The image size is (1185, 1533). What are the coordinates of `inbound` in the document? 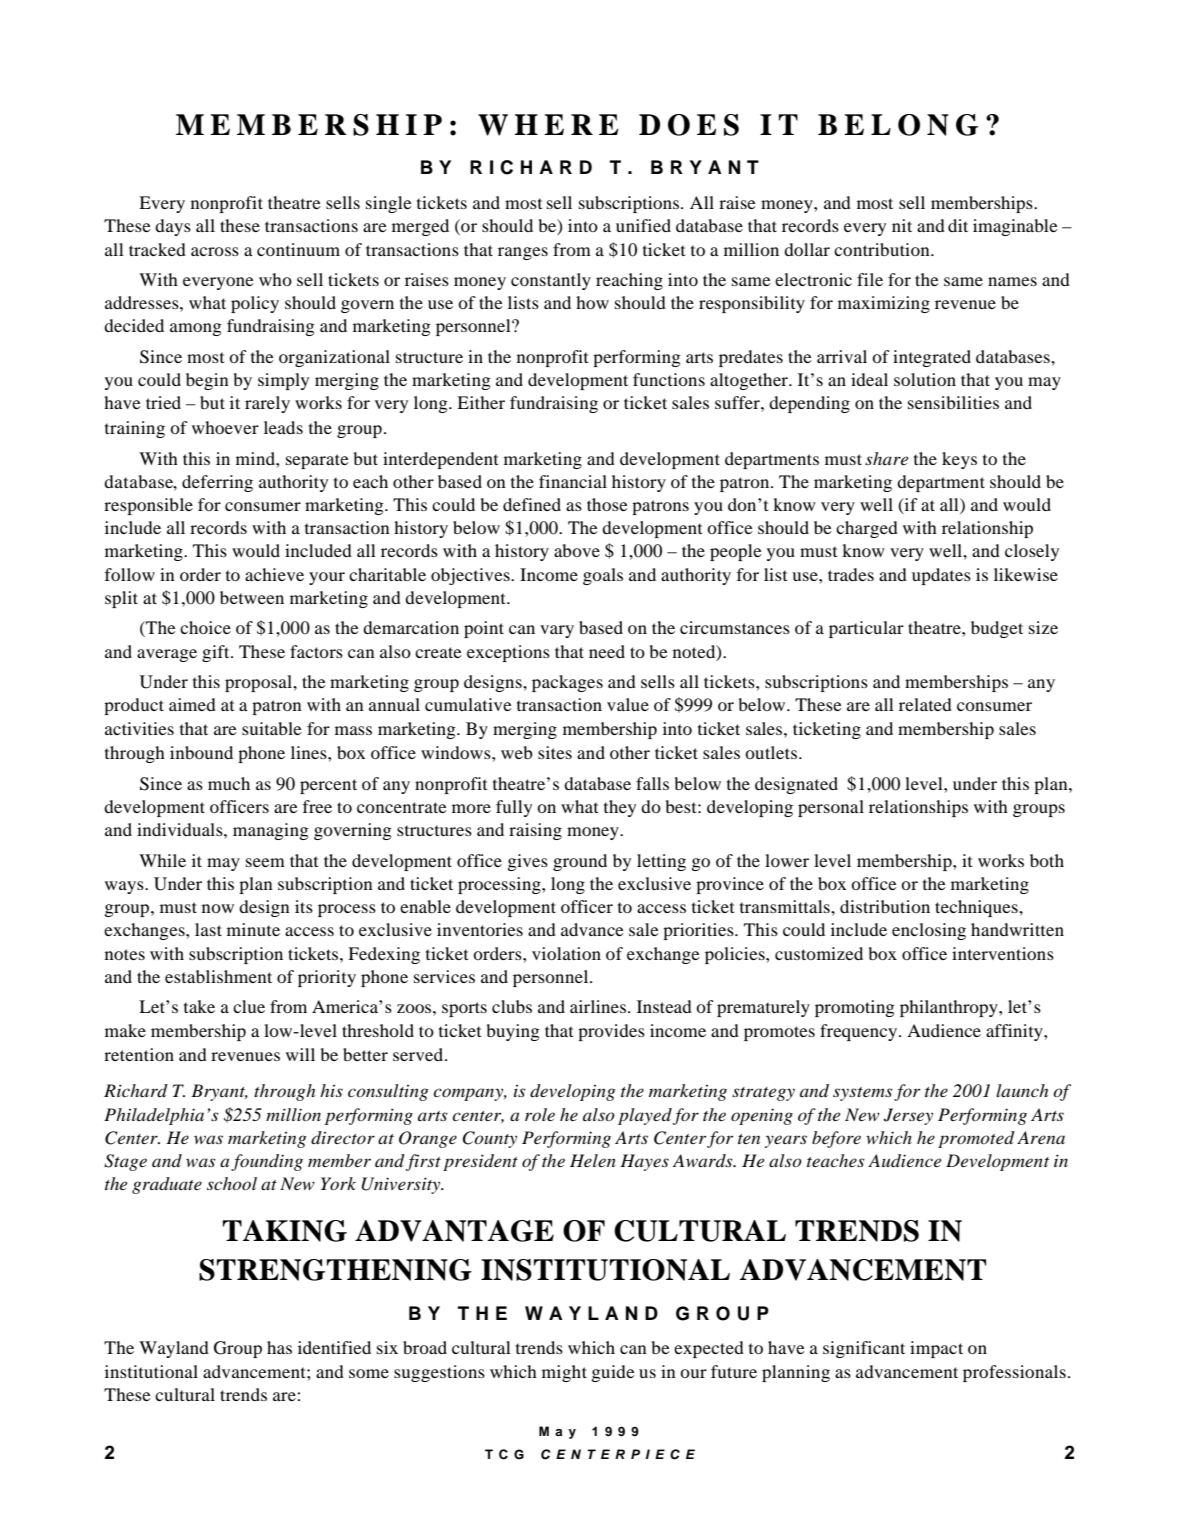 It's located at (201, 752).
